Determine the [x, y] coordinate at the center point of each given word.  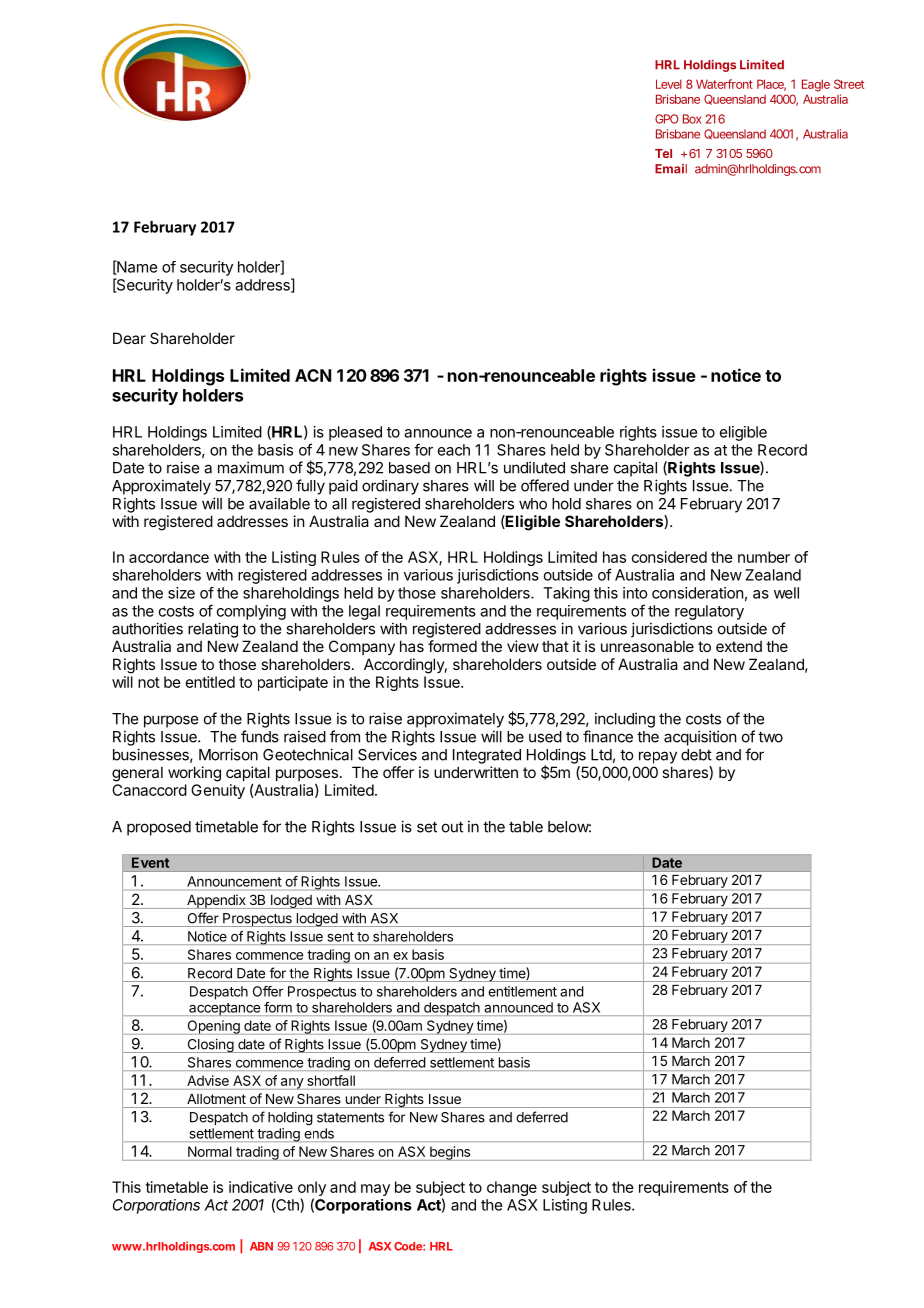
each [454, 450]
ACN [313, 375]
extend [739, 646]
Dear [129, 338]
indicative [261, 1187]
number [764, 557]
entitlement [522, 991]
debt [696, 755]
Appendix [216, 901]
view [523, 646]
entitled [210, 682]
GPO [666, 119]
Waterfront [724, 84]
